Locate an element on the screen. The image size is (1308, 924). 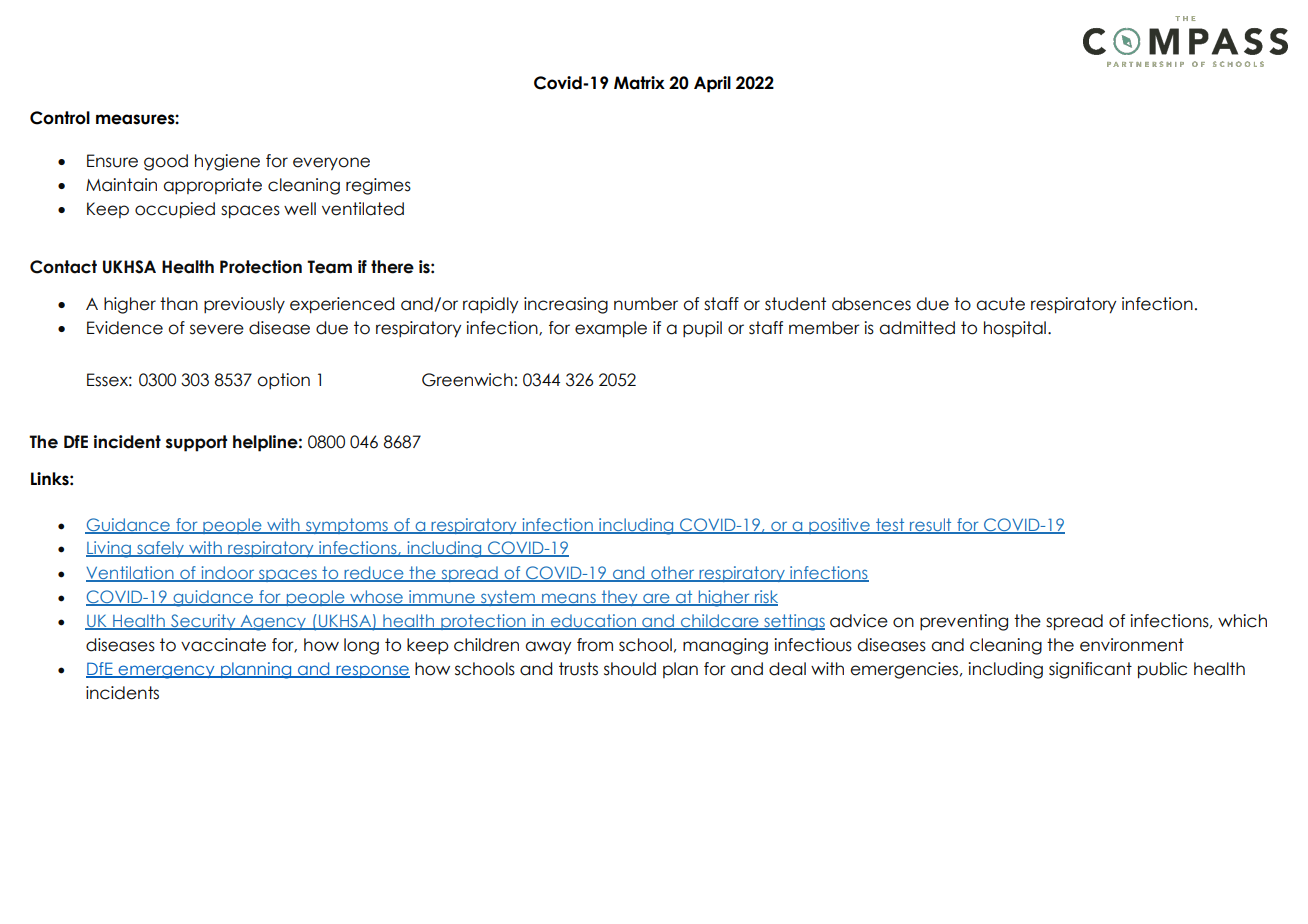
support is located at coordinates (196, 443).
